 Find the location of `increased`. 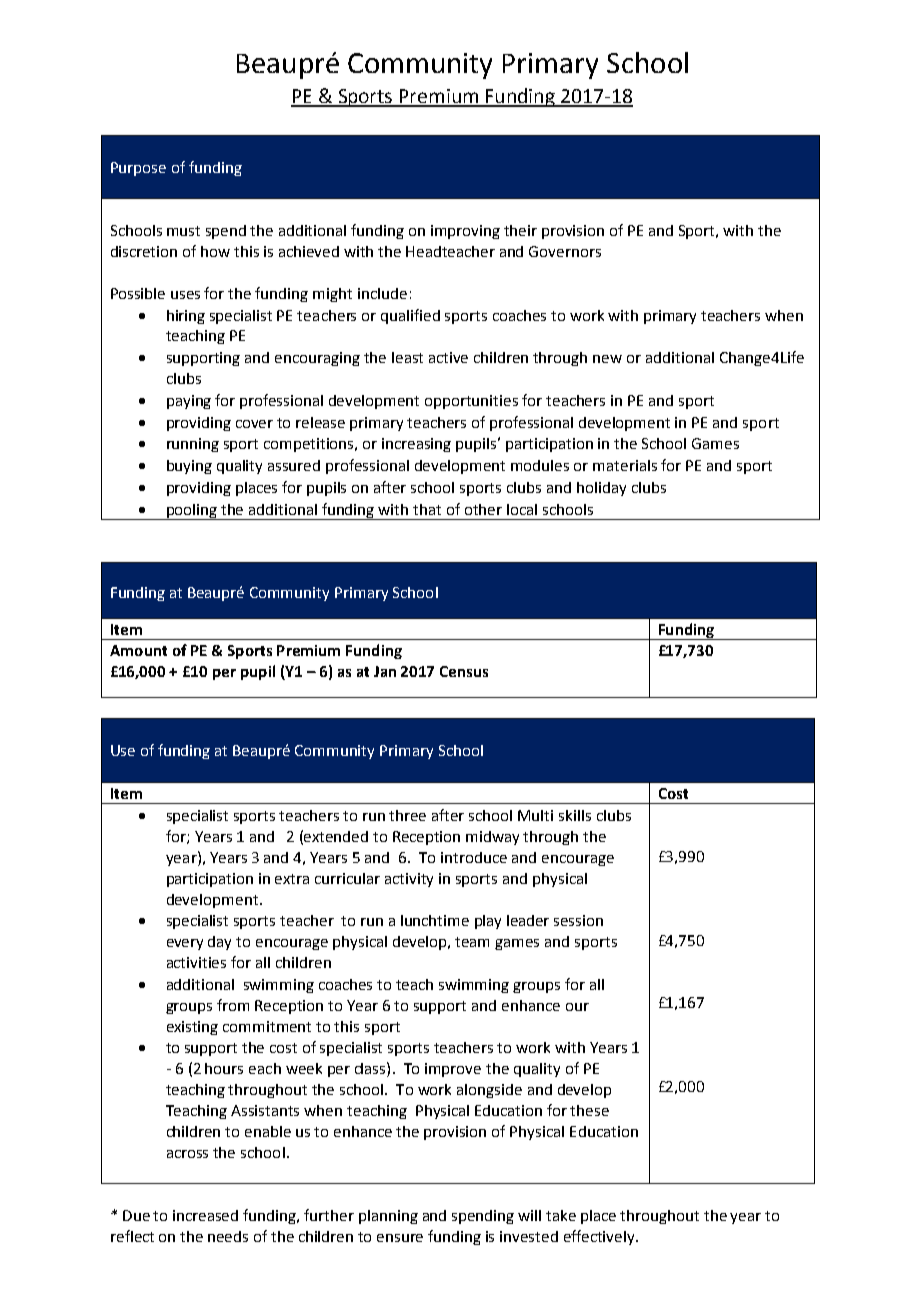

increased is located at coordinates (205, 1215).
